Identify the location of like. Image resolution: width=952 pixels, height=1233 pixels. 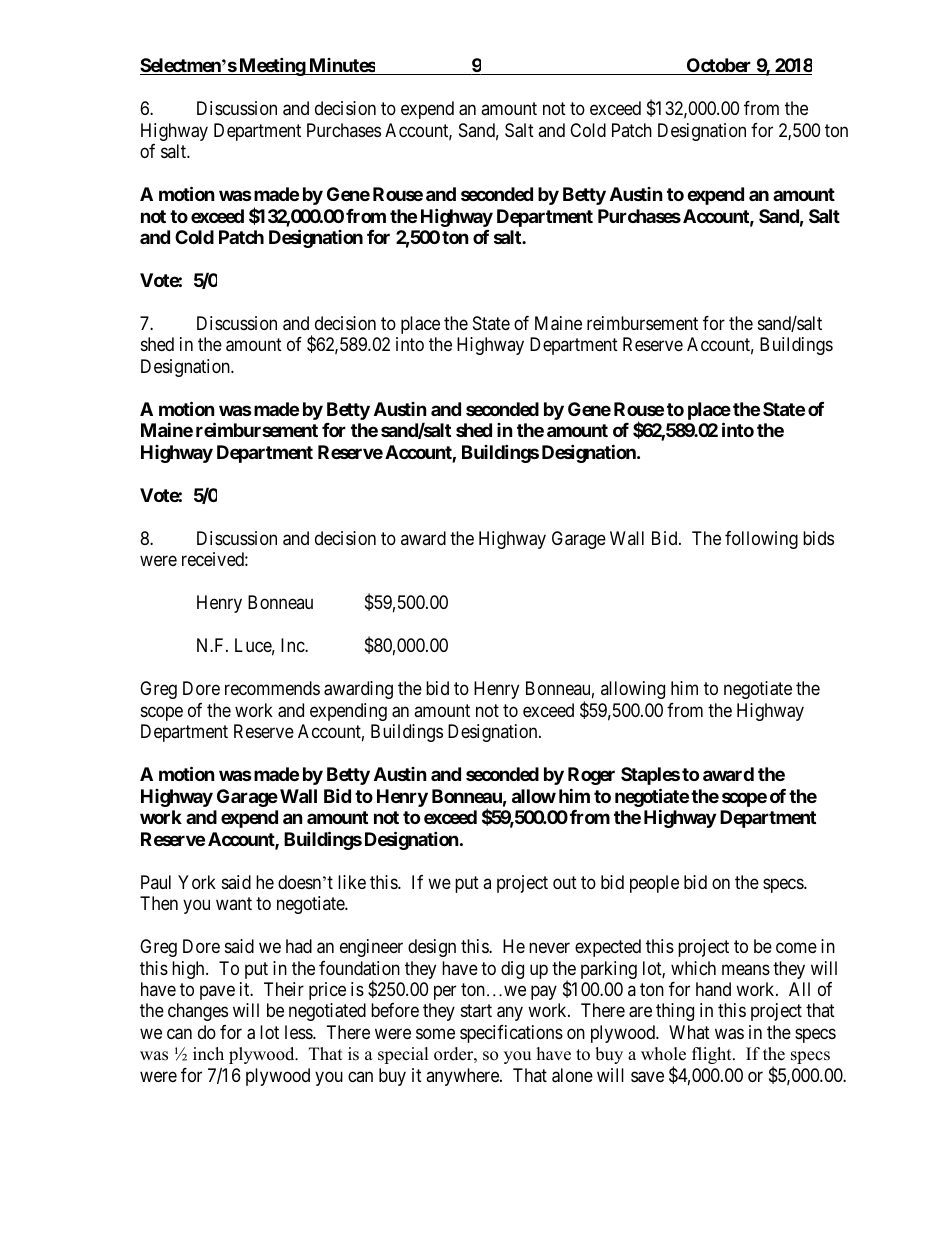
(352, 882).
